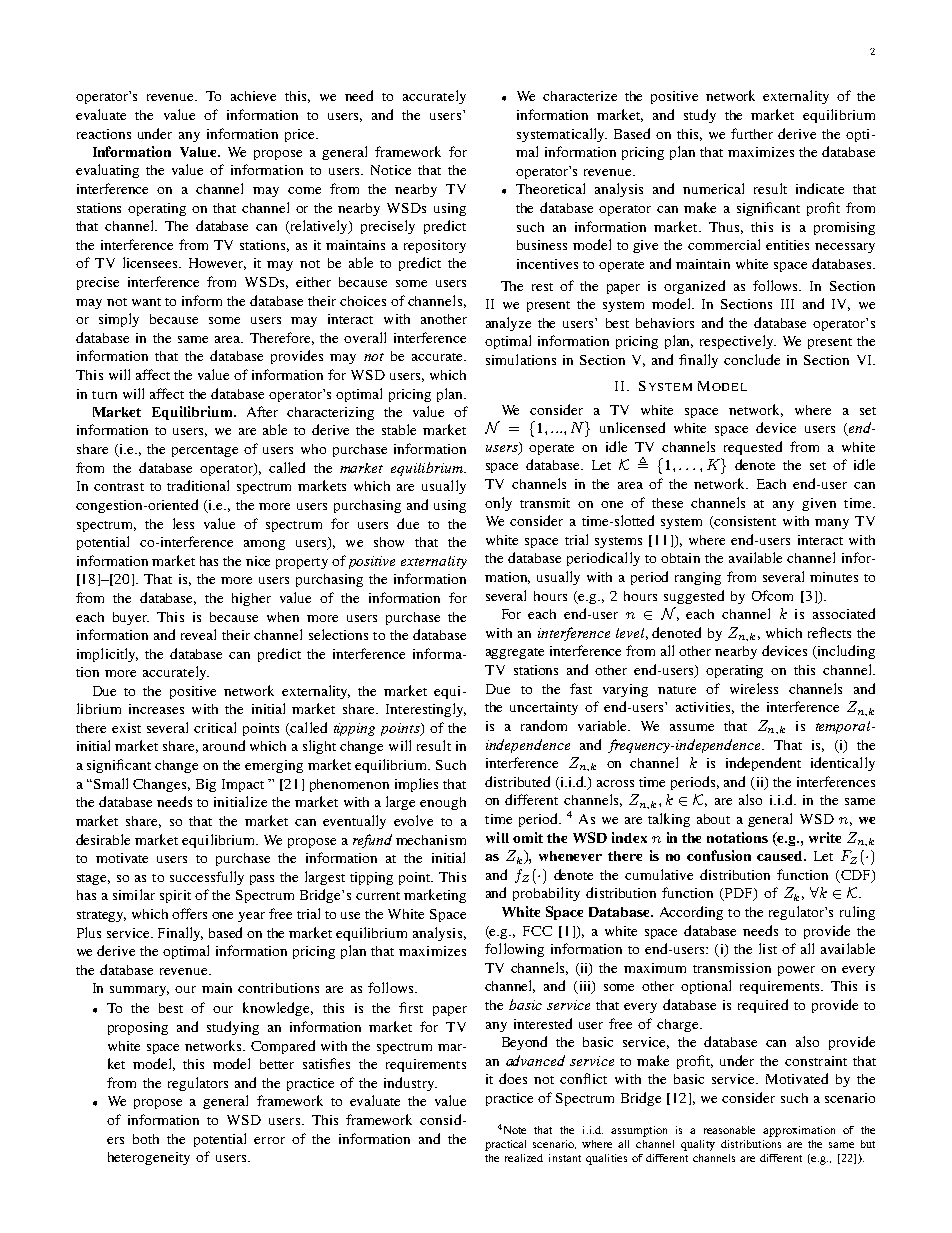 The height and width of the screenshot is (1233, 952). What do you see at coordinates (119, 487) in the screenshot?
I see `contrast` at bounding box center [119, 487].
